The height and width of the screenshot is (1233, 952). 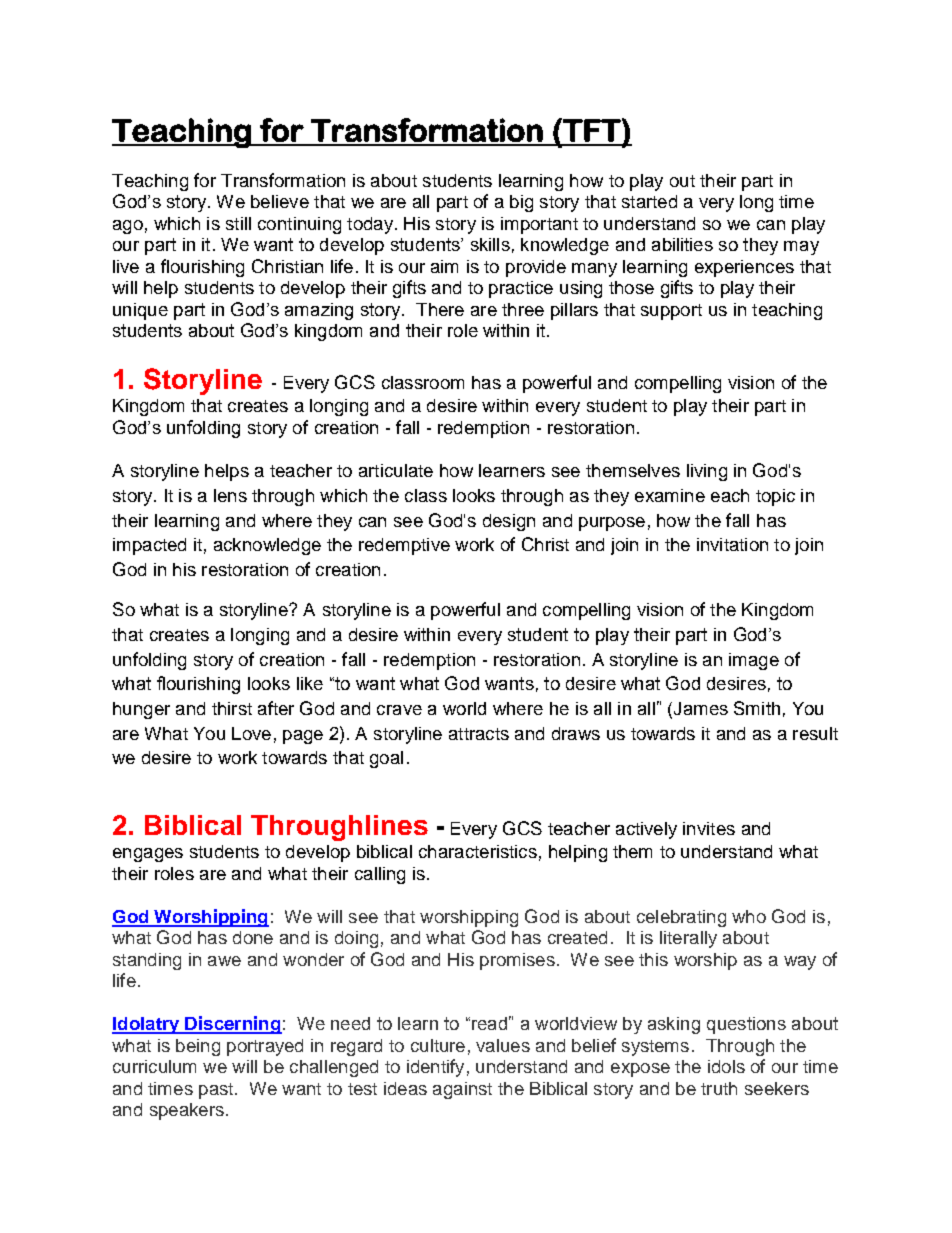 I want to click on design, so click(x=509, y=522).
